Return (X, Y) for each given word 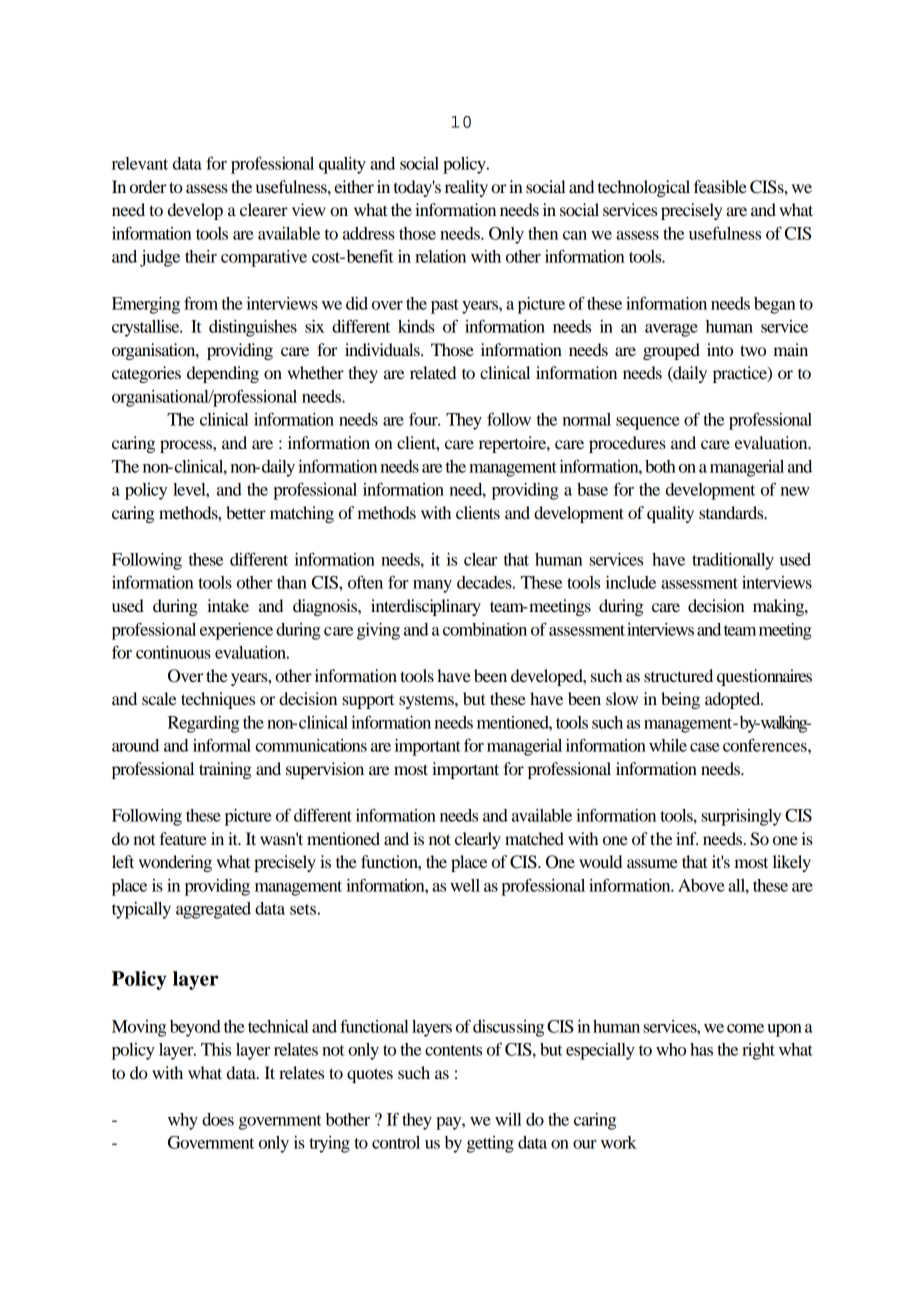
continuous (173, 652)
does (218, 1119)
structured (678, 675)
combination (485, 629)
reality (466, 188)
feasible (720, 186)
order (148, 186)
